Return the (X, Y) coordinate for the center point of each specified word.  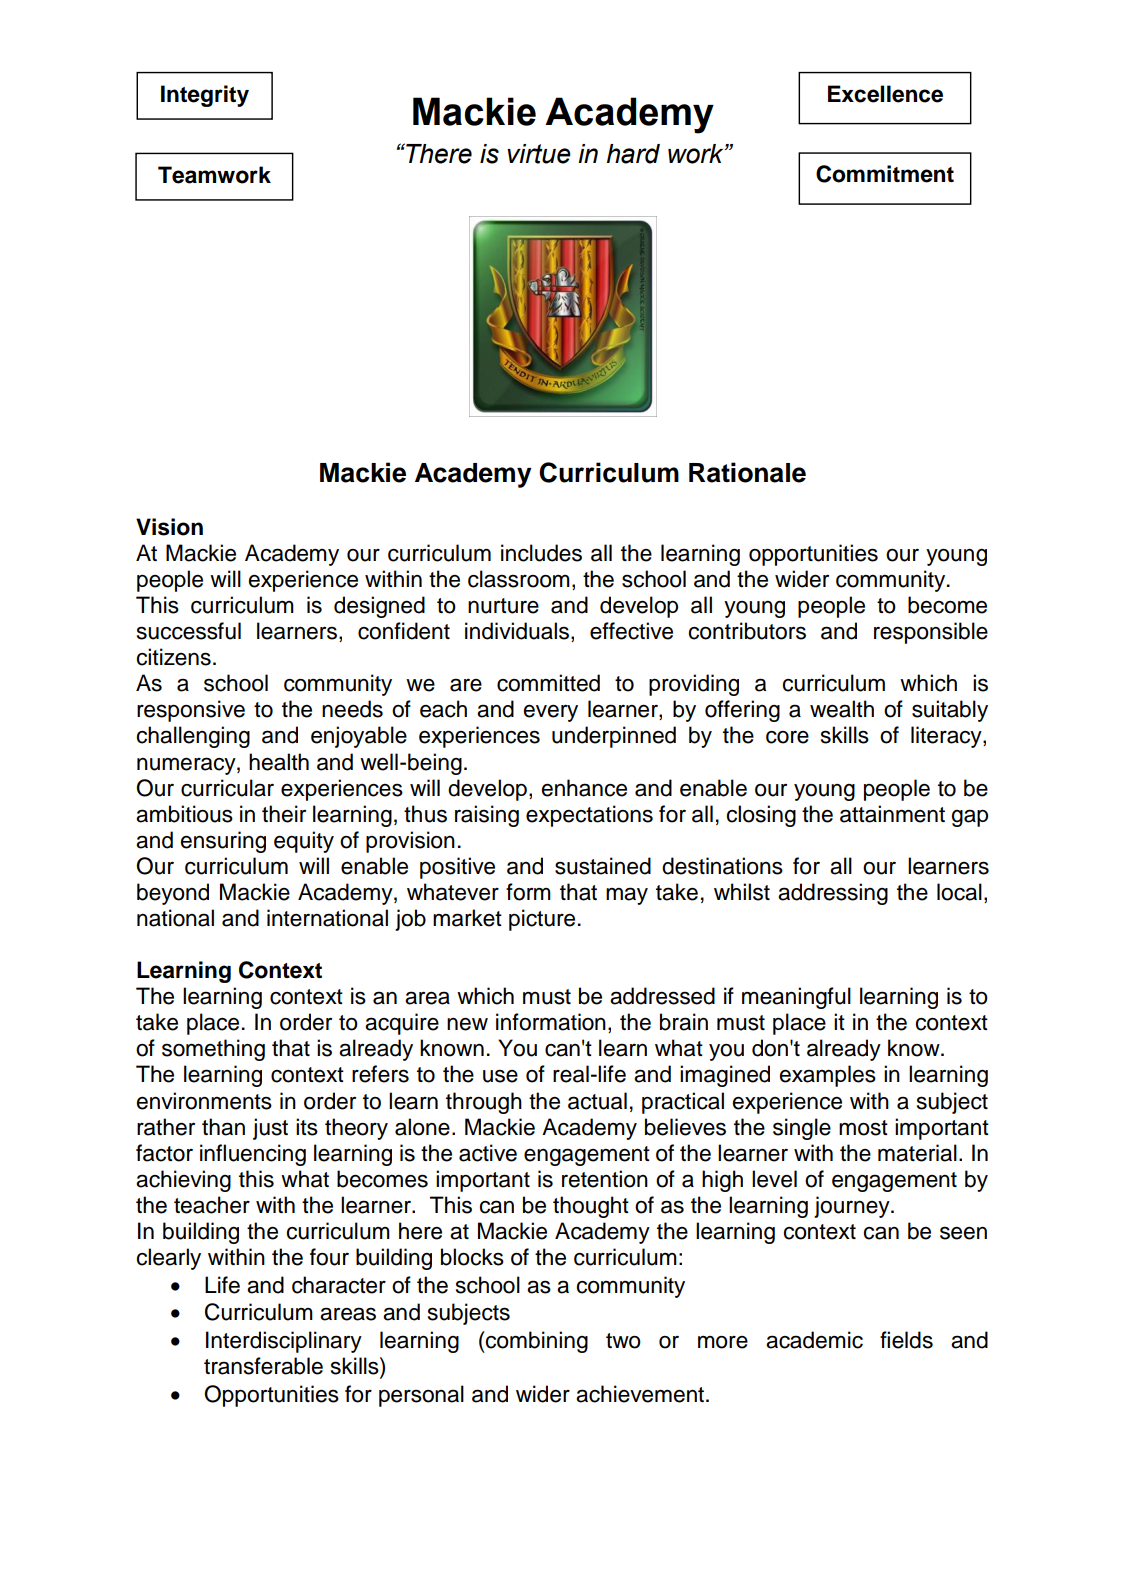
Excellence (885, 94)
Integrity (205, 96)
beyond (173, 894)
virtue (539, 154)
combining (536, 1342)
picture (542, 920)
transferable (263, 1366)
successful (189, 631)
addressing (833, 894)
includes (541, 553)
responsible (931, 633)
